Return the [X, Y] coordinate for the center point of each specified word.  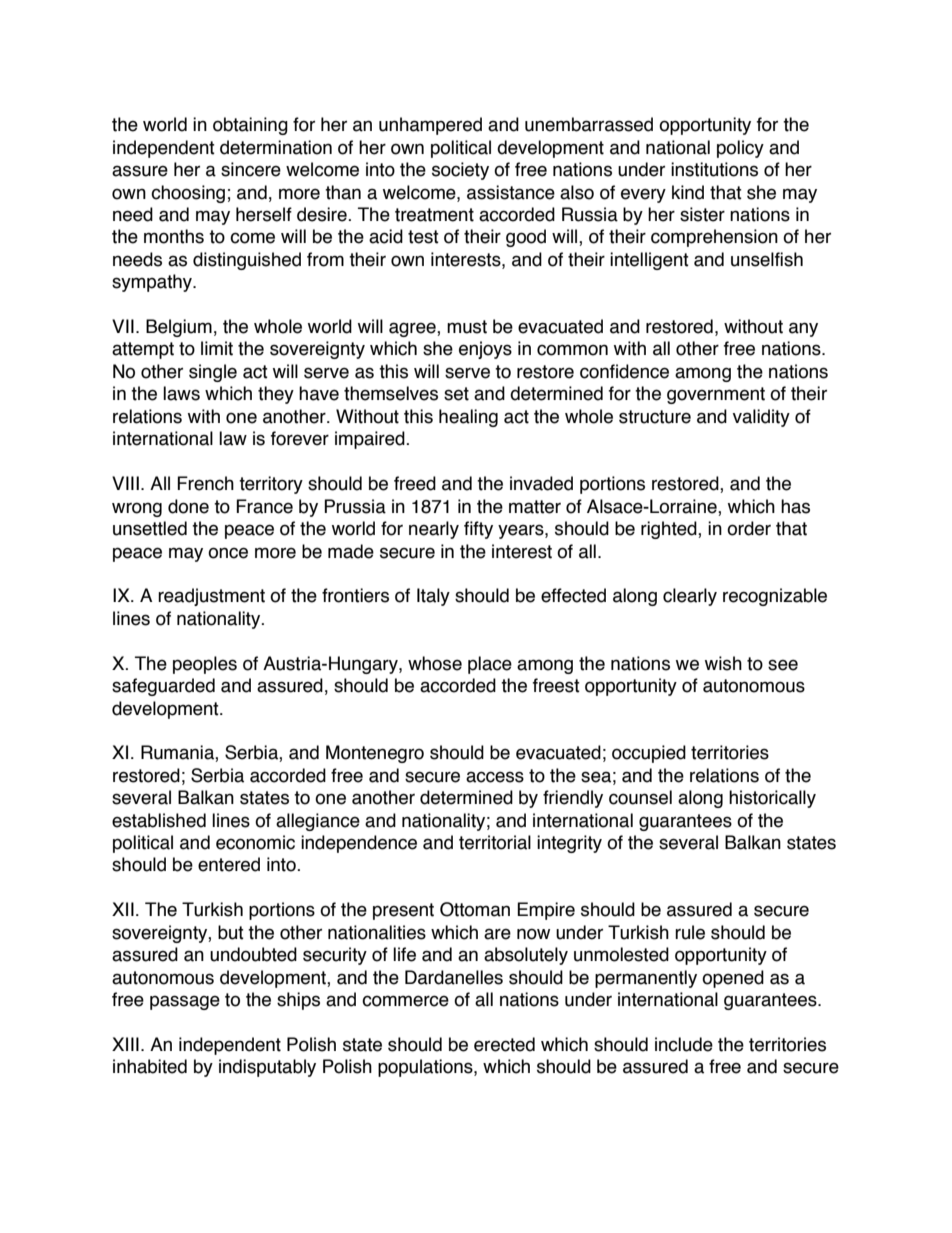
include [684, 1044]
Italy [433, 597]
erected [504, 1044]
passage [185, 1002]
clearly [690, 597]
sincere [251, 169]
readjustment [211, 597]
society [460, 171]
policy [740, 149]
